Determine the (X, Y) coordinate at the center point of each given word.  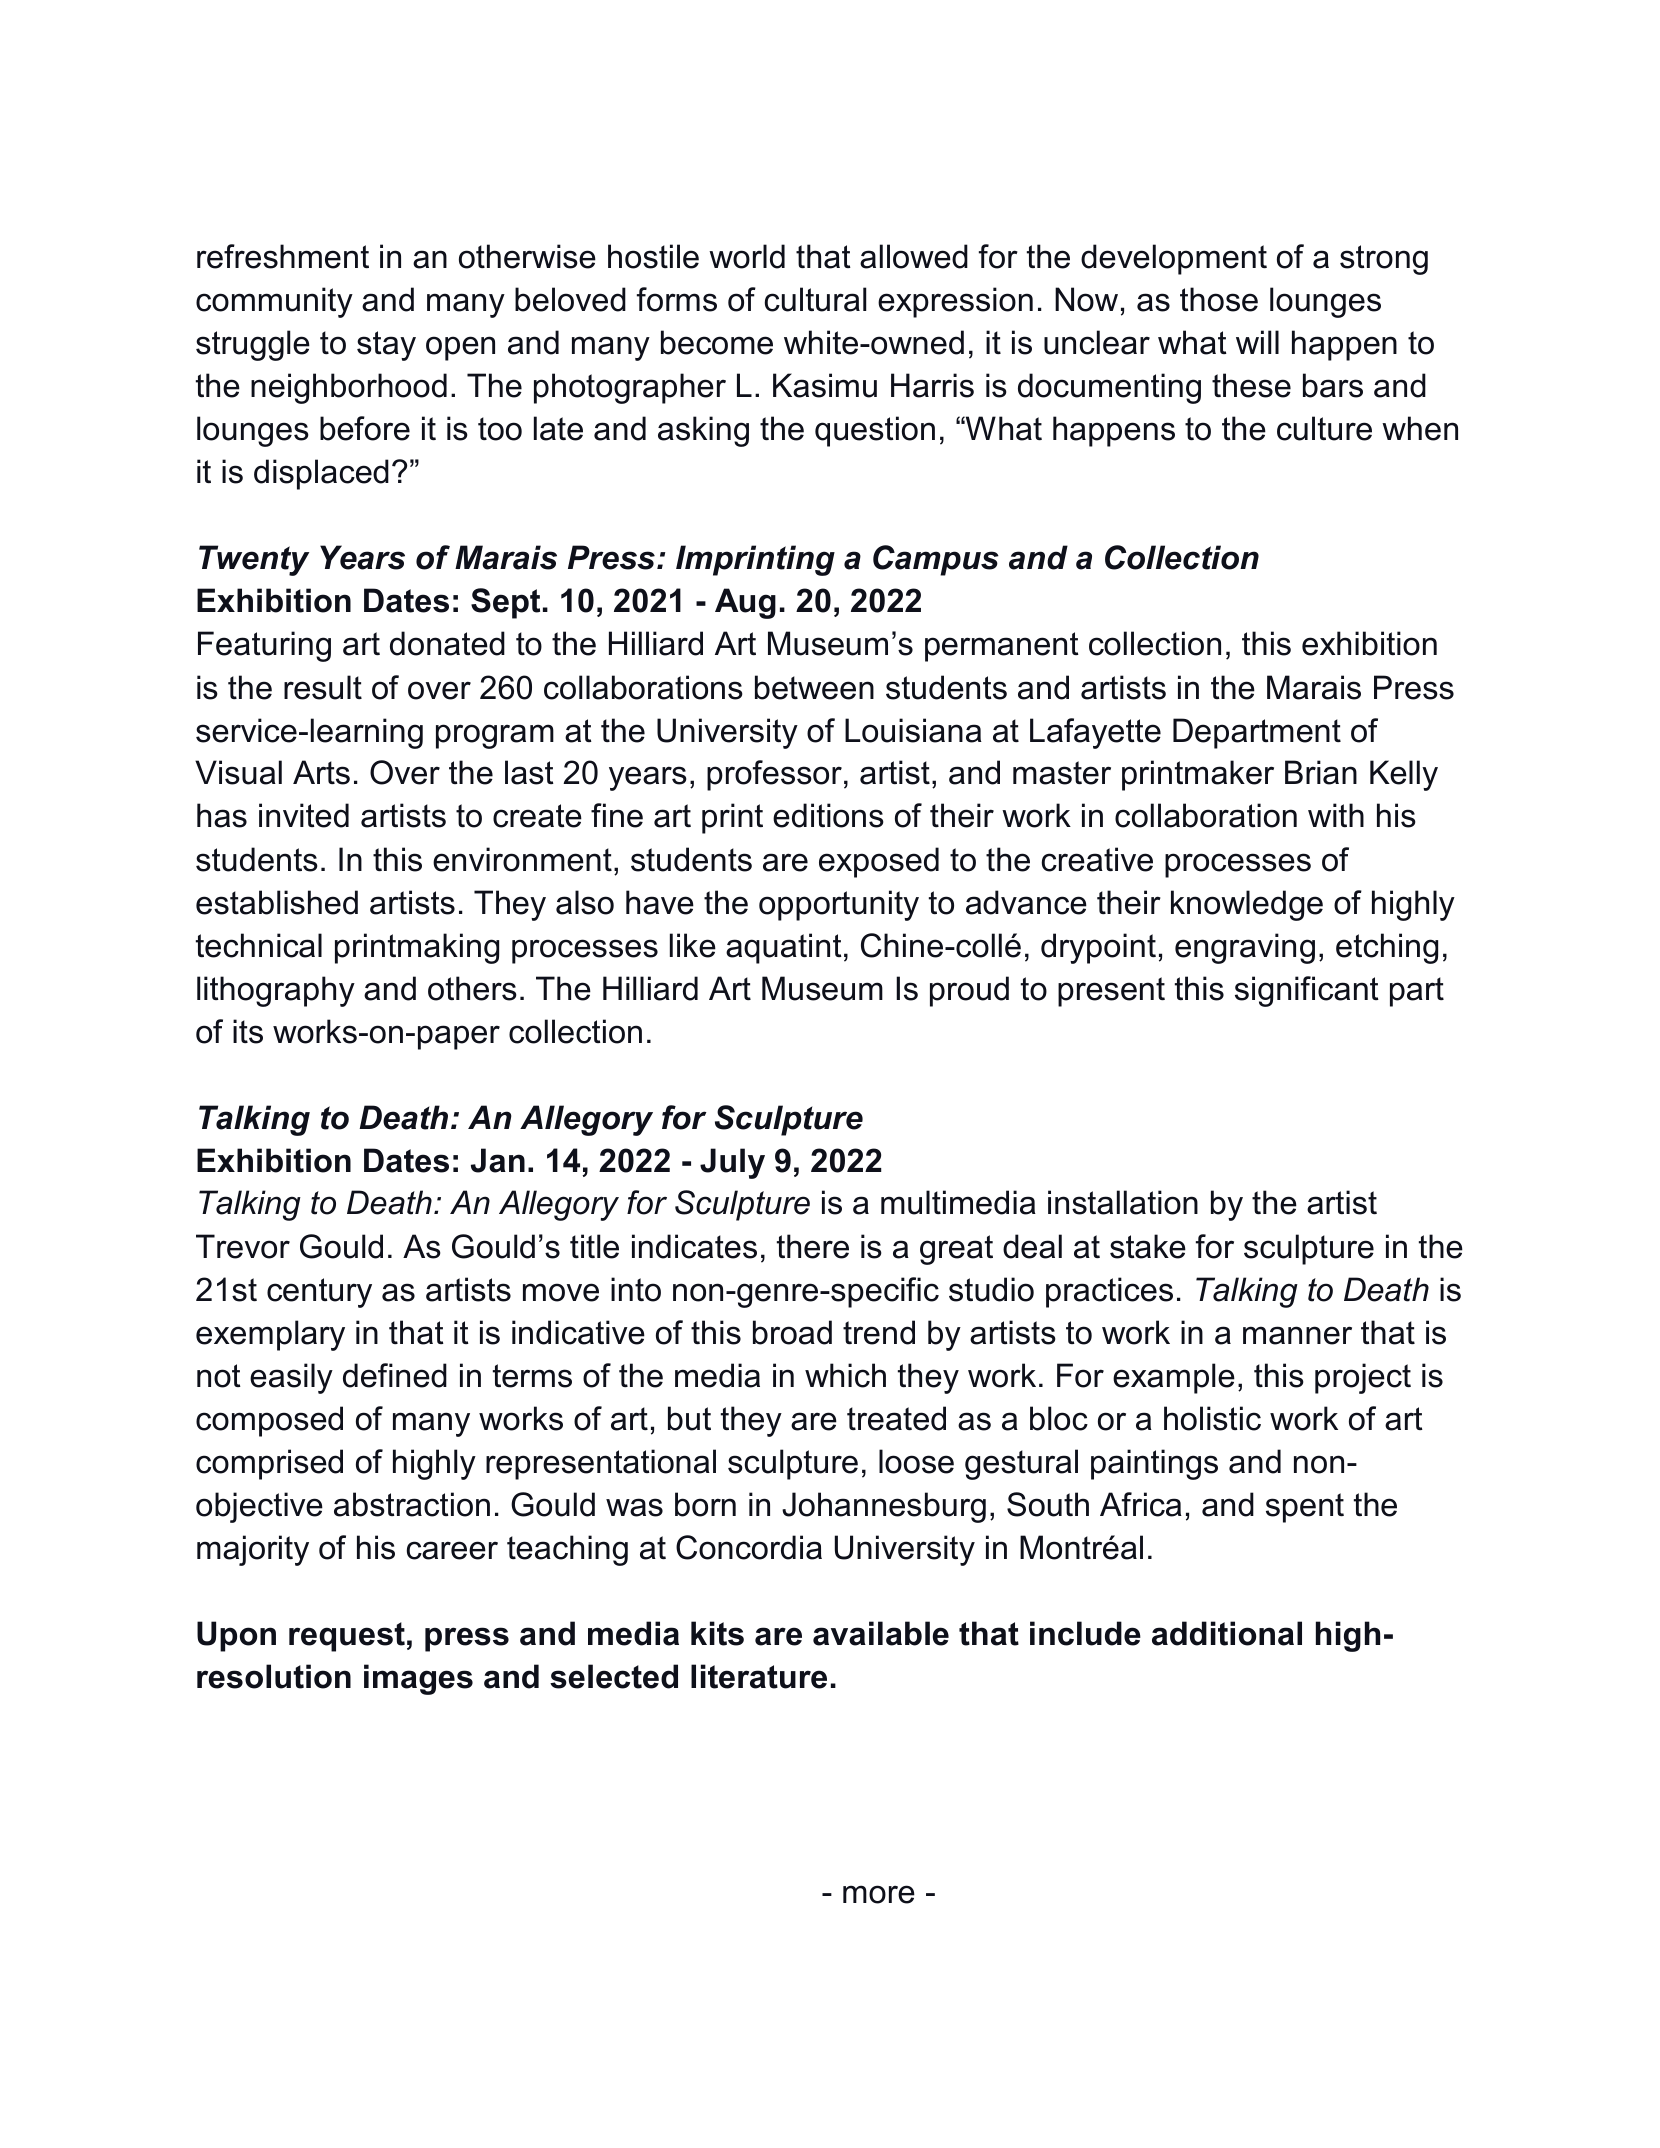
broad (792, 1332)
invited (304, 815)
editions (828, 815)
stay (386, 346)
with (1336, 815)
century (319, 1293)
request (347, 1637)
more (879, 1894)
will (1257, 342)
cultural (816, 299)
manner (1297, 1335)
